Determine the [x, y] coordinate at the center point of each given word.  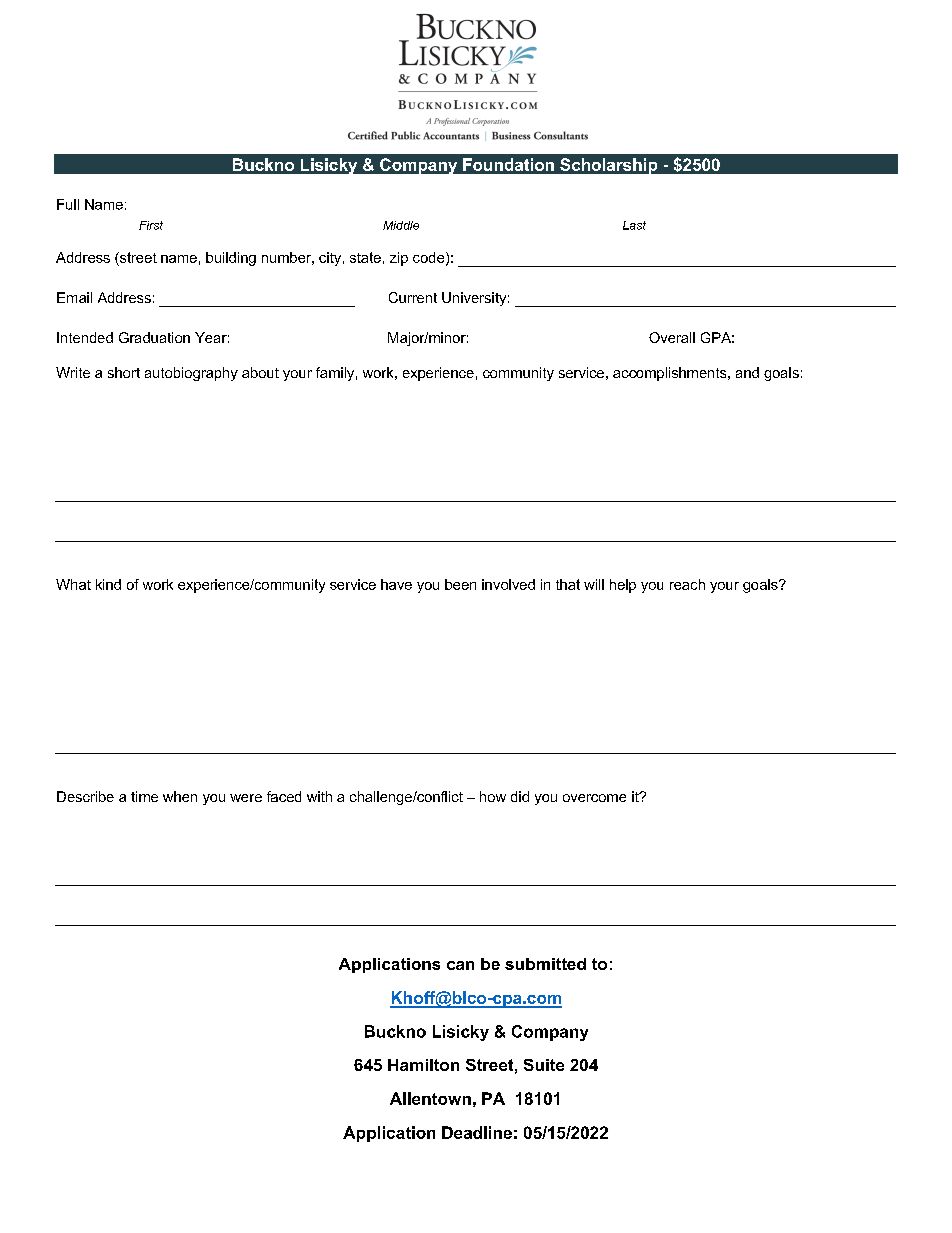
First [151, 225]
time [144, 796]
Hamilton [423, 1065]
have [396, 584]
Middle [401, 225]
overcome [594, 798]
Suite [544, 1065]
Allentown [430, 1098]
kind [108, 584]
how [493, 796]
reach [687, 584]
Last [634, 225]
